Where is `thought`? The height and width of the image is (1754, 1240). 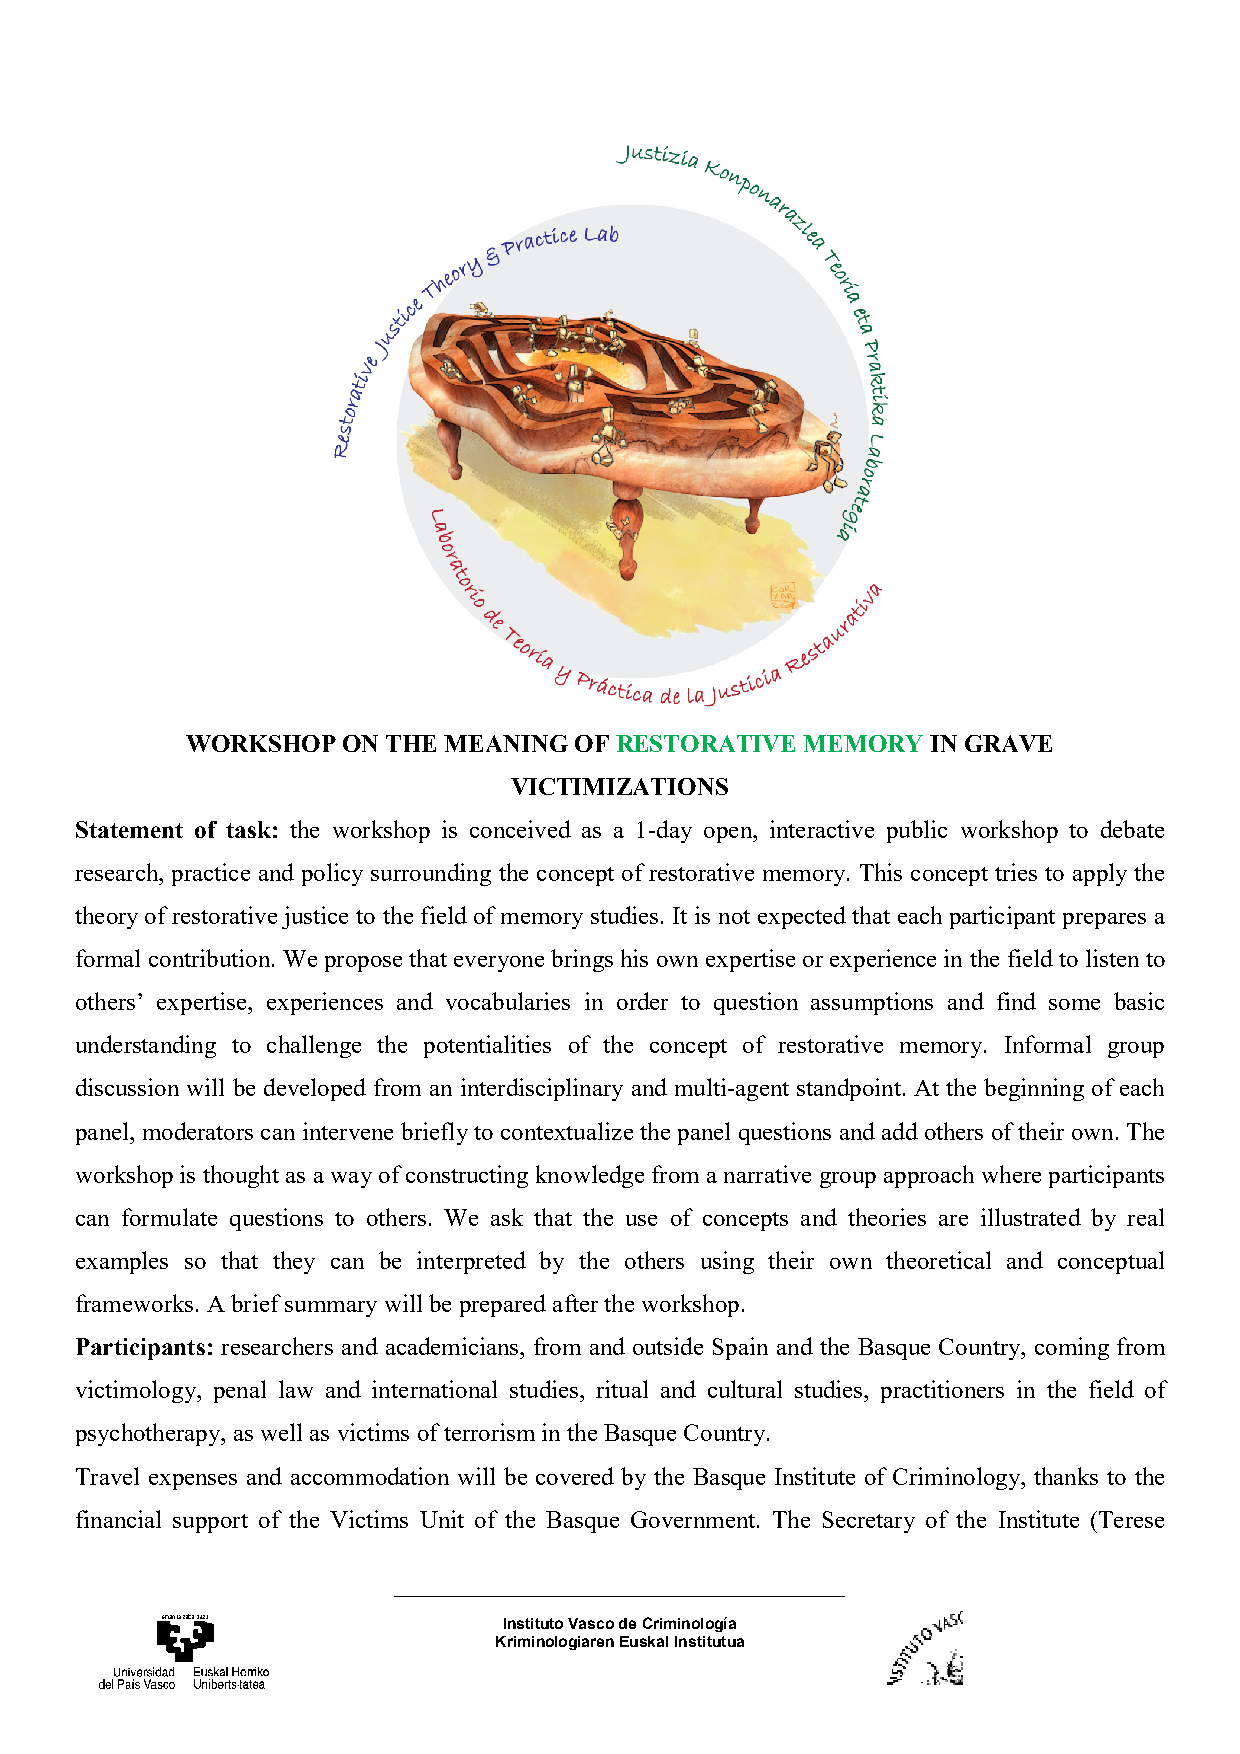 thought is located at coordinates (241, 1176).
